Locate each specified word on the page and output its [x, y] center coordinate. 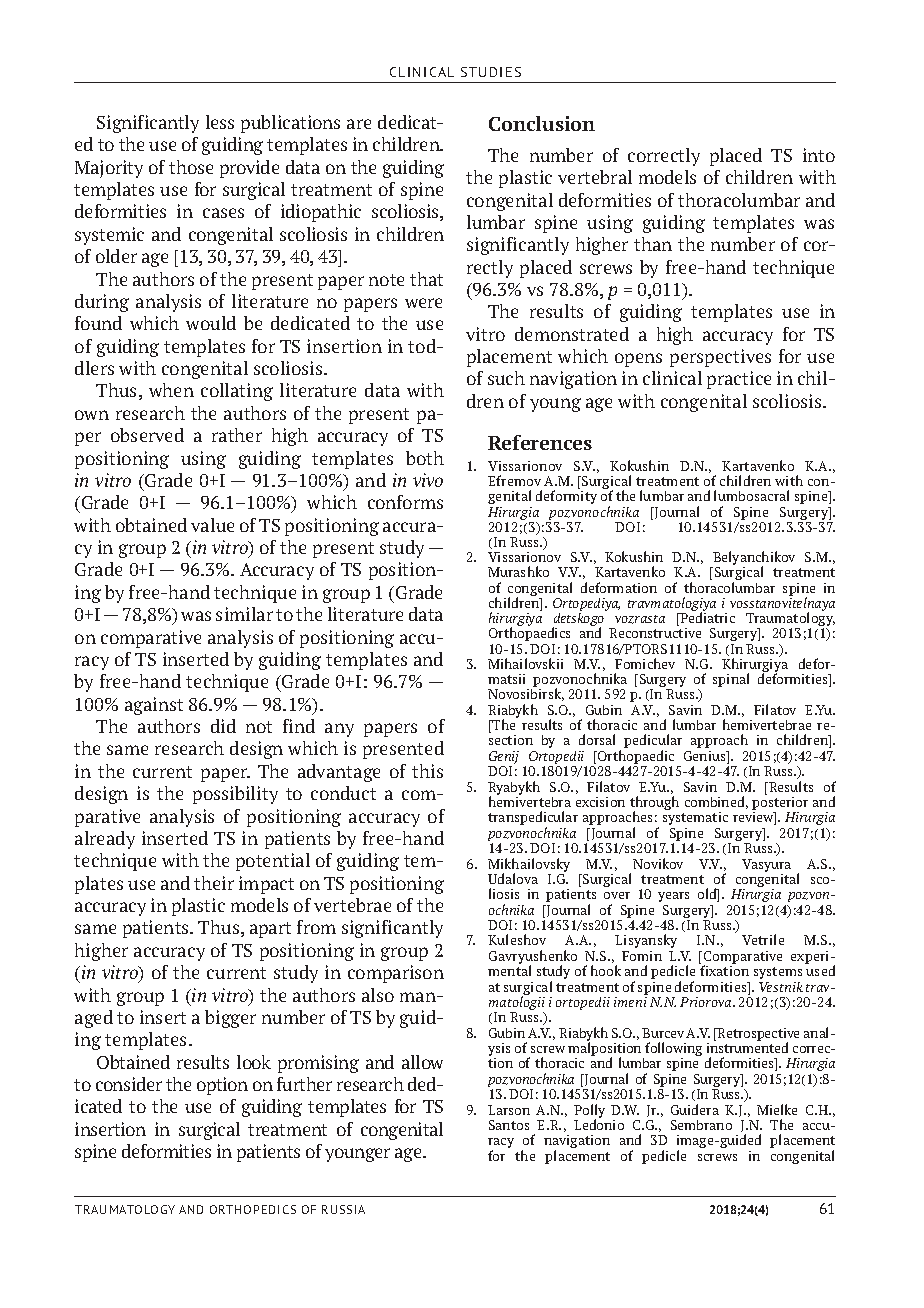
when [171, 390]
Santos [509, 1125]
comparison [396, 974]
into [819, 155]
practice [739, 380]
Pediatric [706, 619]
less [220, 122]
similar [244, 614]
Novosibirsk [526, 694]
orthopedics [253, 1209]
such [506, 378]
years [673, 897]
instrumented [747, 1047]
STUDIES [491, 72]
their [214, 883]
